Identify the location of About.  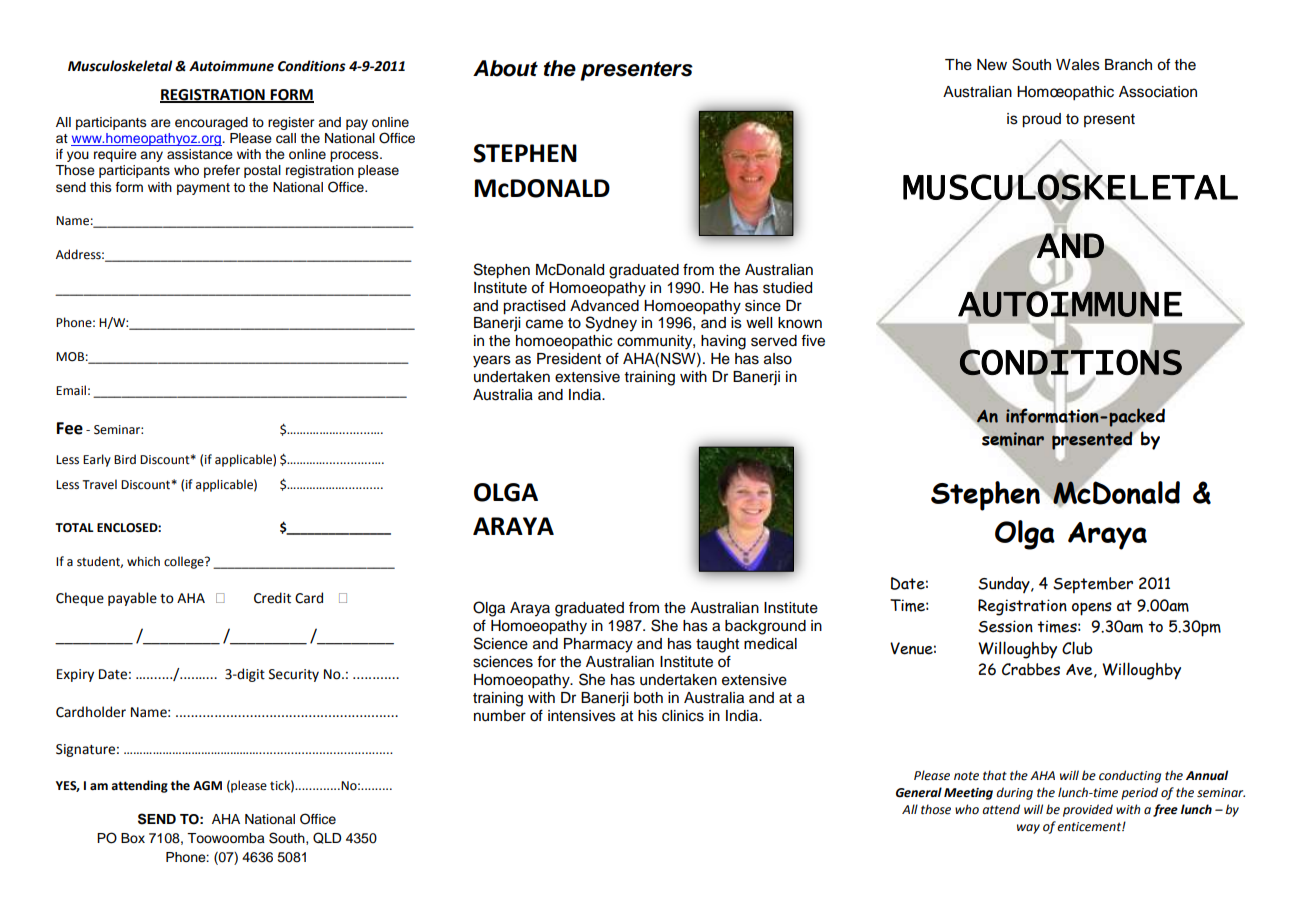
(505, 68).
